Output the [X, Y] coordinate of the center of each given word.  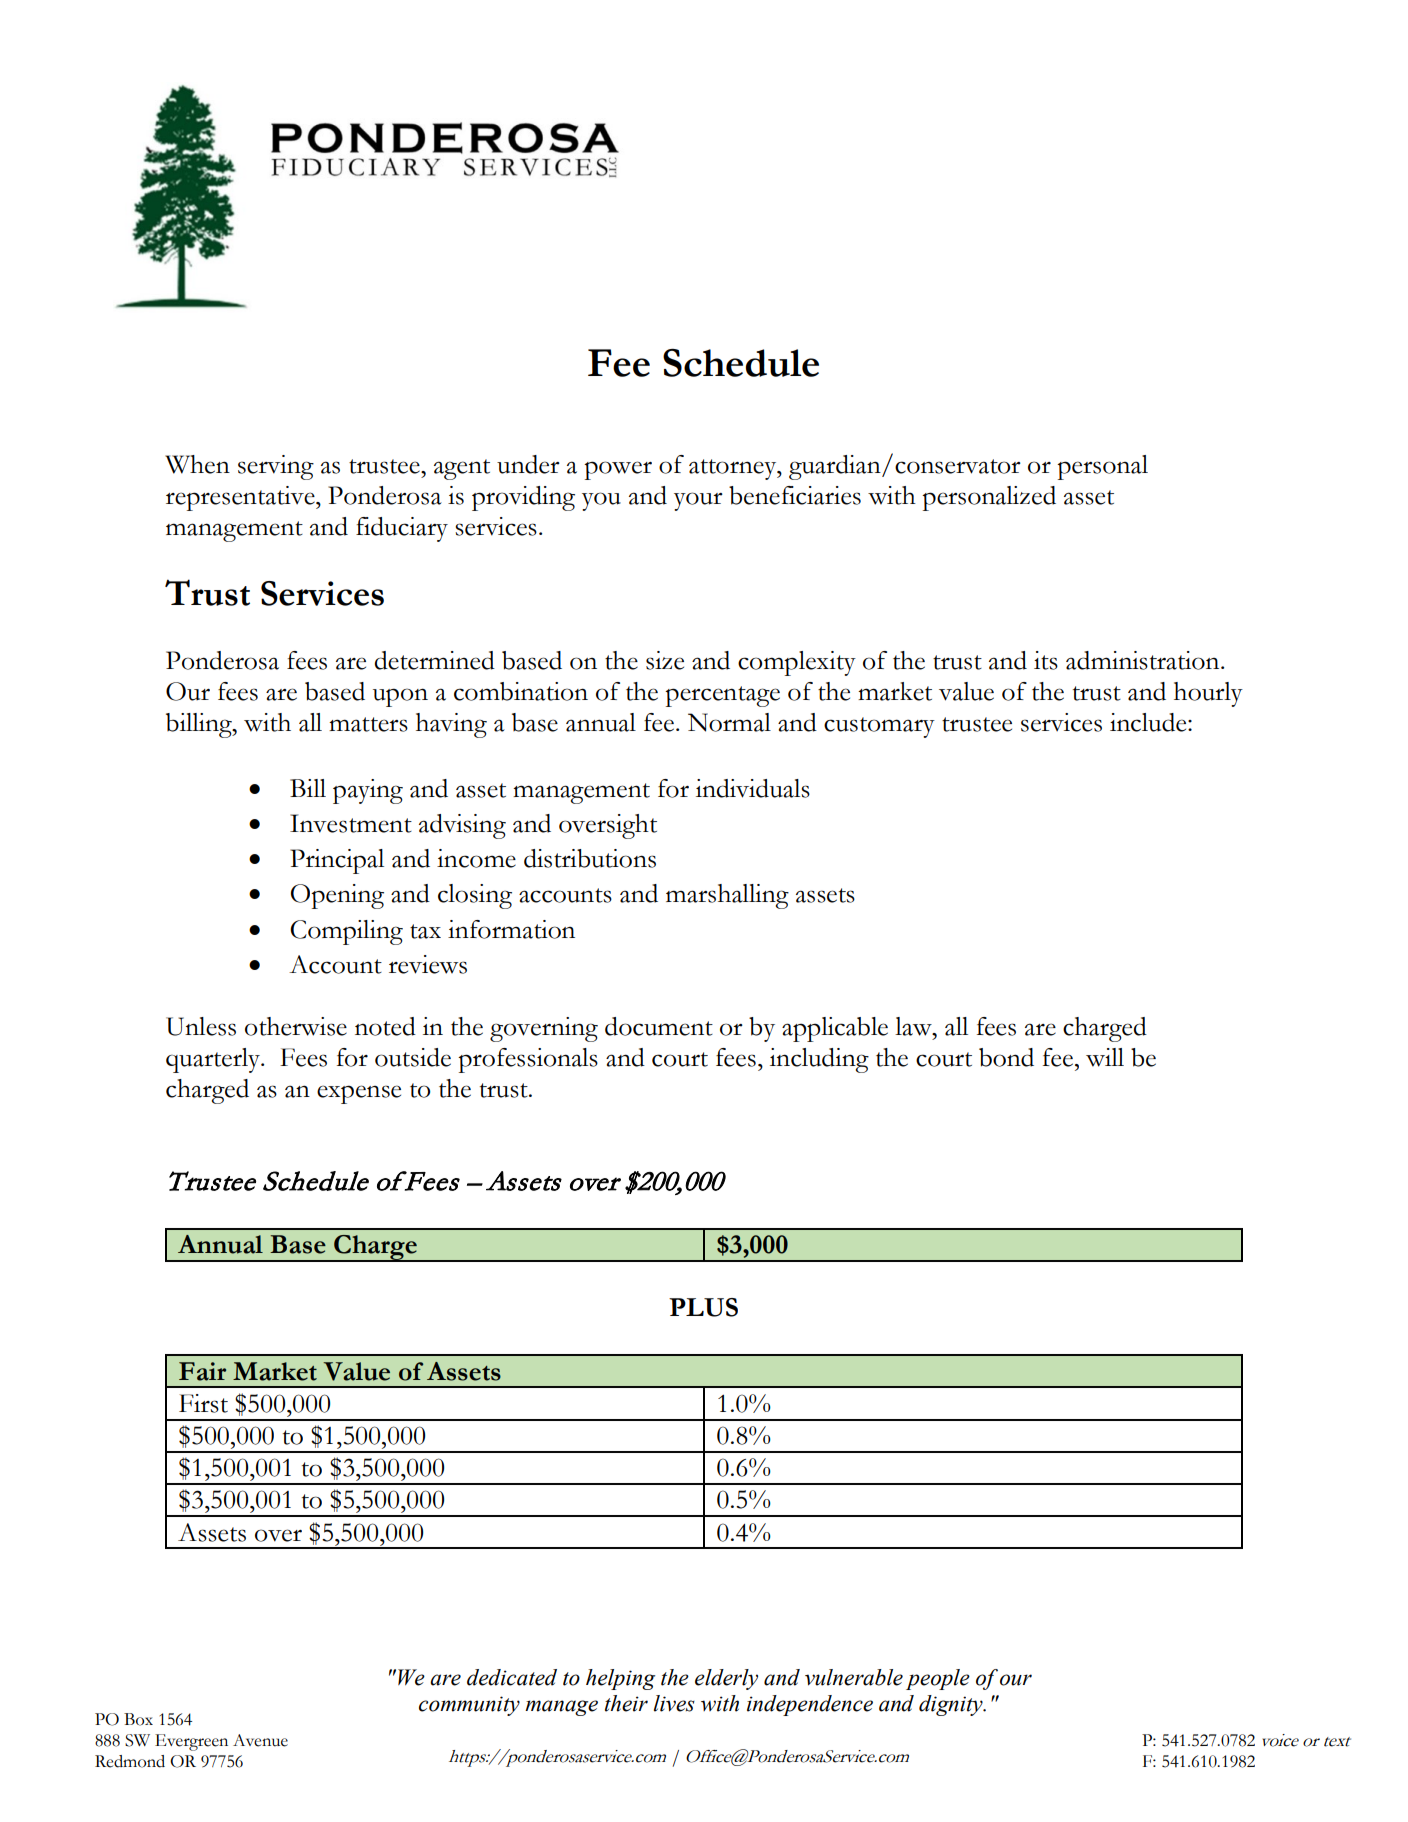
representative [241, 498]
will [1105, 1057]
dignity [952, 1705]
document [659, 1026]
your [698, 501]
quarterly [214, 1060]
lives [674, 1703]
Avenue [260, 1740]
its [1046, 660]
